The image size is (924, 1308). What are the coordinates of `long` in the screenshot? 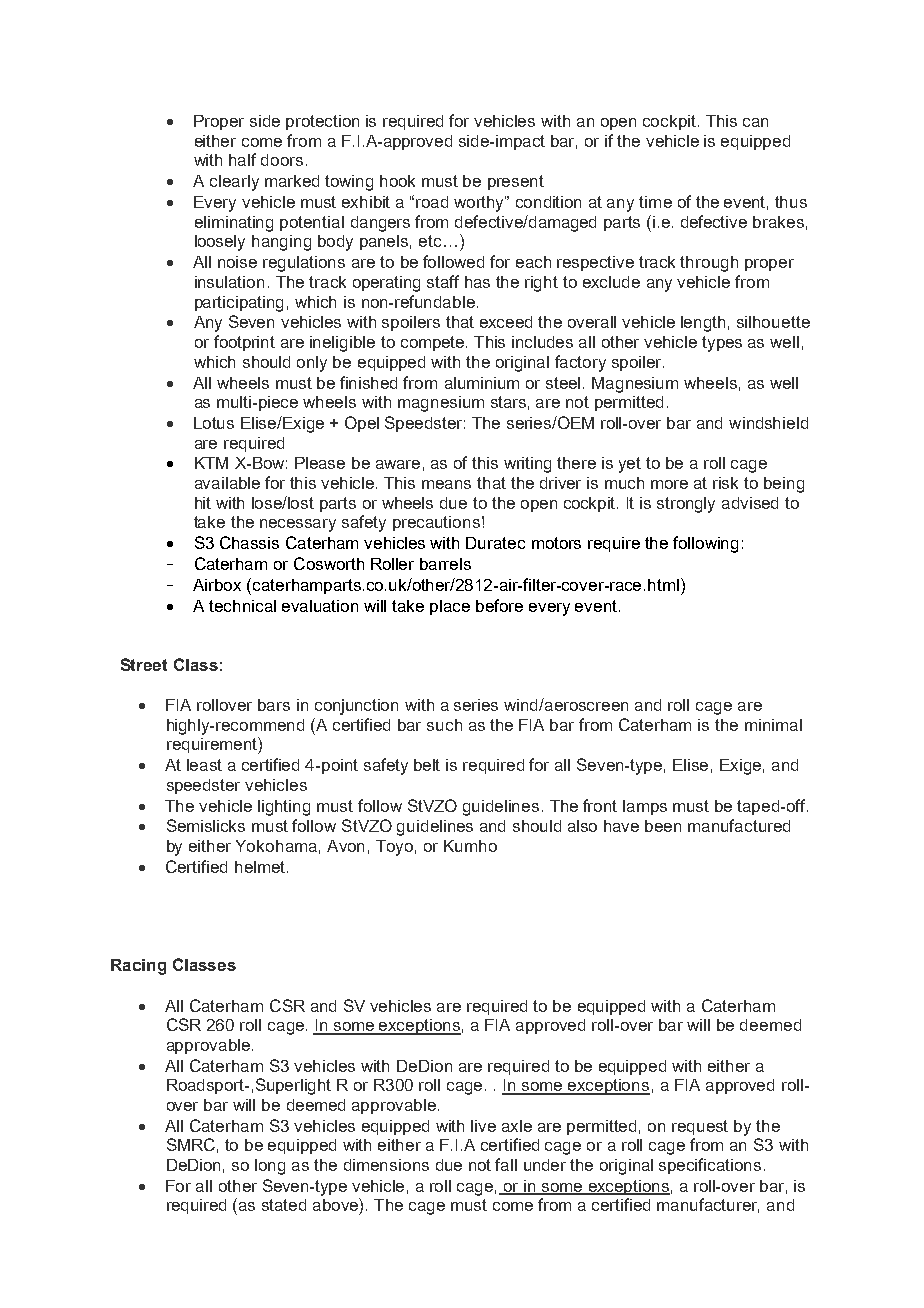 It's located at (270, 1167).
